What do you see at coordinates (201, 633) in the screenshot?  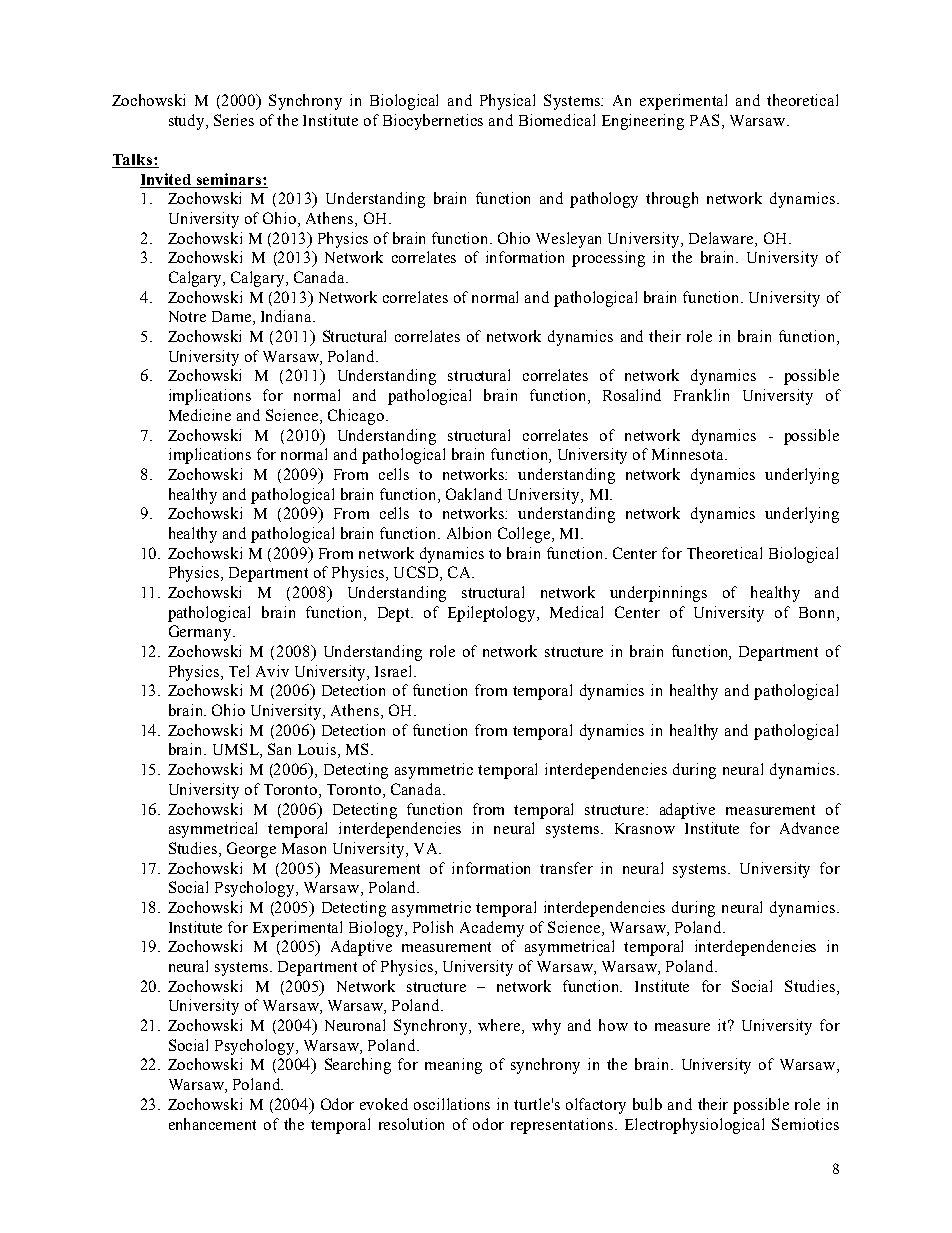 I see `Germany` at bounding box center [201, 633].
